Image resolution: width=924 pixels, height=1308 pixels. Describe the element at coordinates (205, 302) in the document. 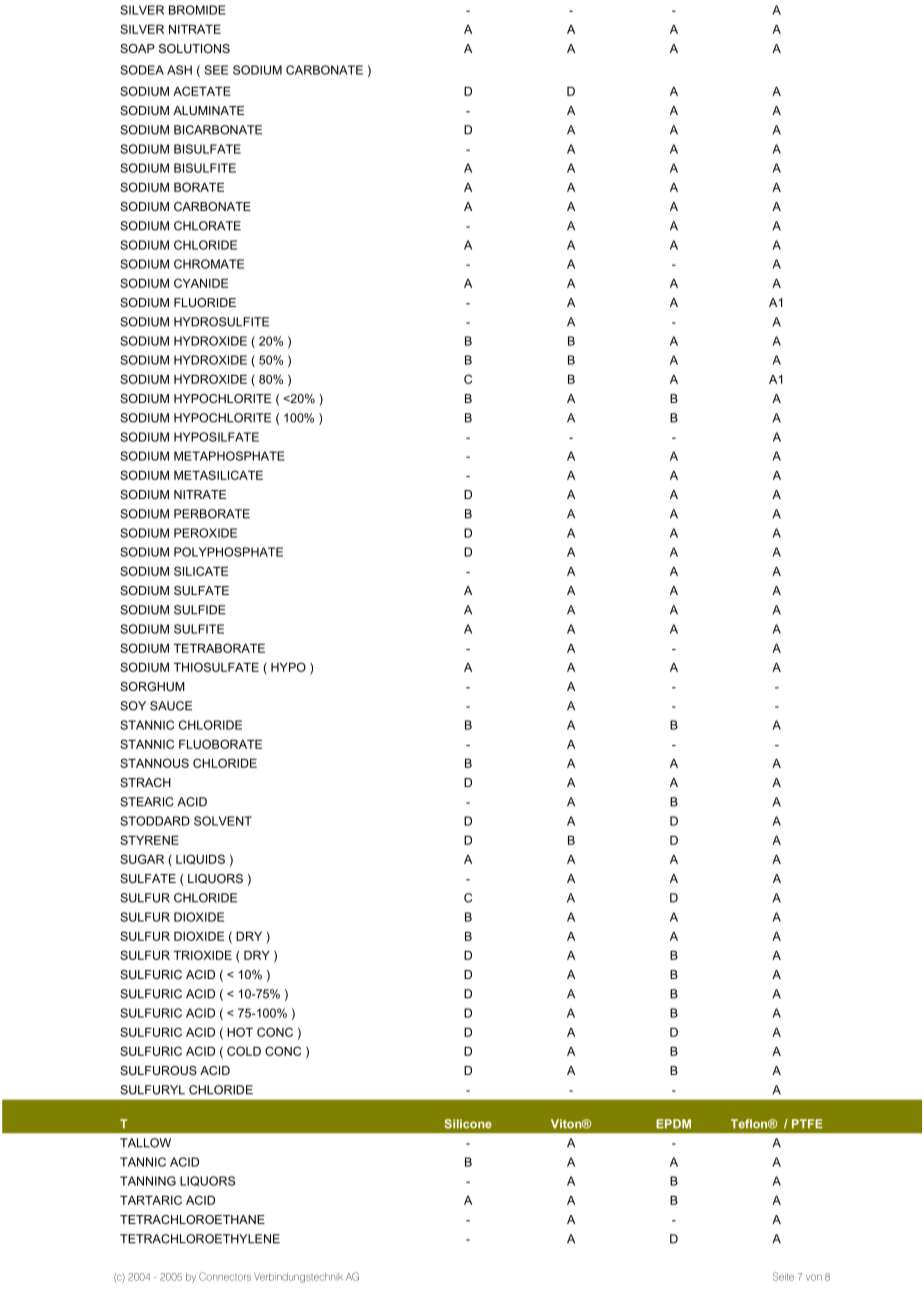

I see `FLUORIDE` at that location.
